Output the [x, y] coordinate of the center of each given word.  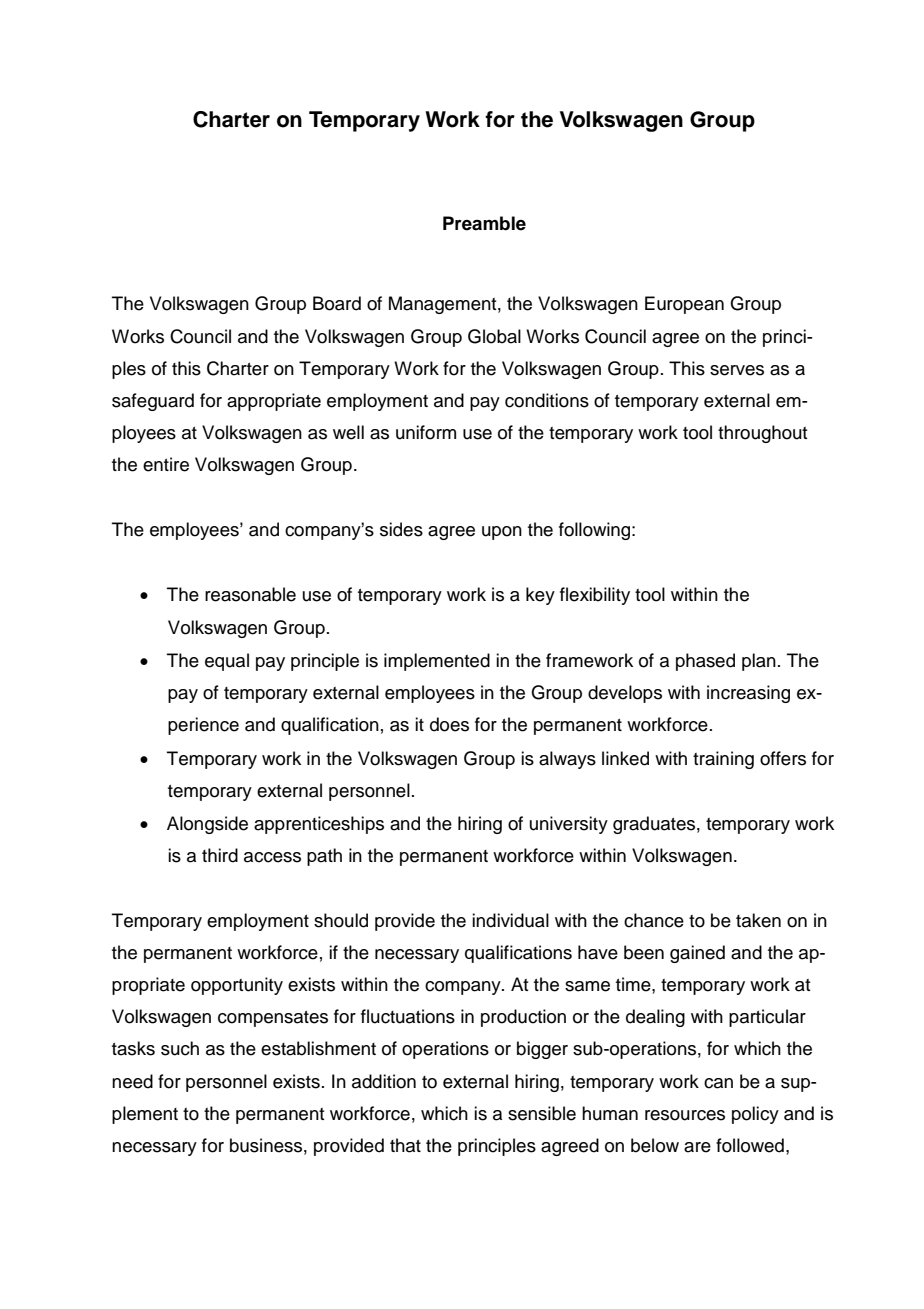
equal [227, 662]
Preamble [484, 223]
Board [337, 303]
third [220, 855]
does [449, 724]
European [684, 305]
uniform [426, 432]
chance [654, 920]
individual [510, 920]
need [132, 1081]
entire [166, 464]
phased [705, 662]
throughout [763, 434]
